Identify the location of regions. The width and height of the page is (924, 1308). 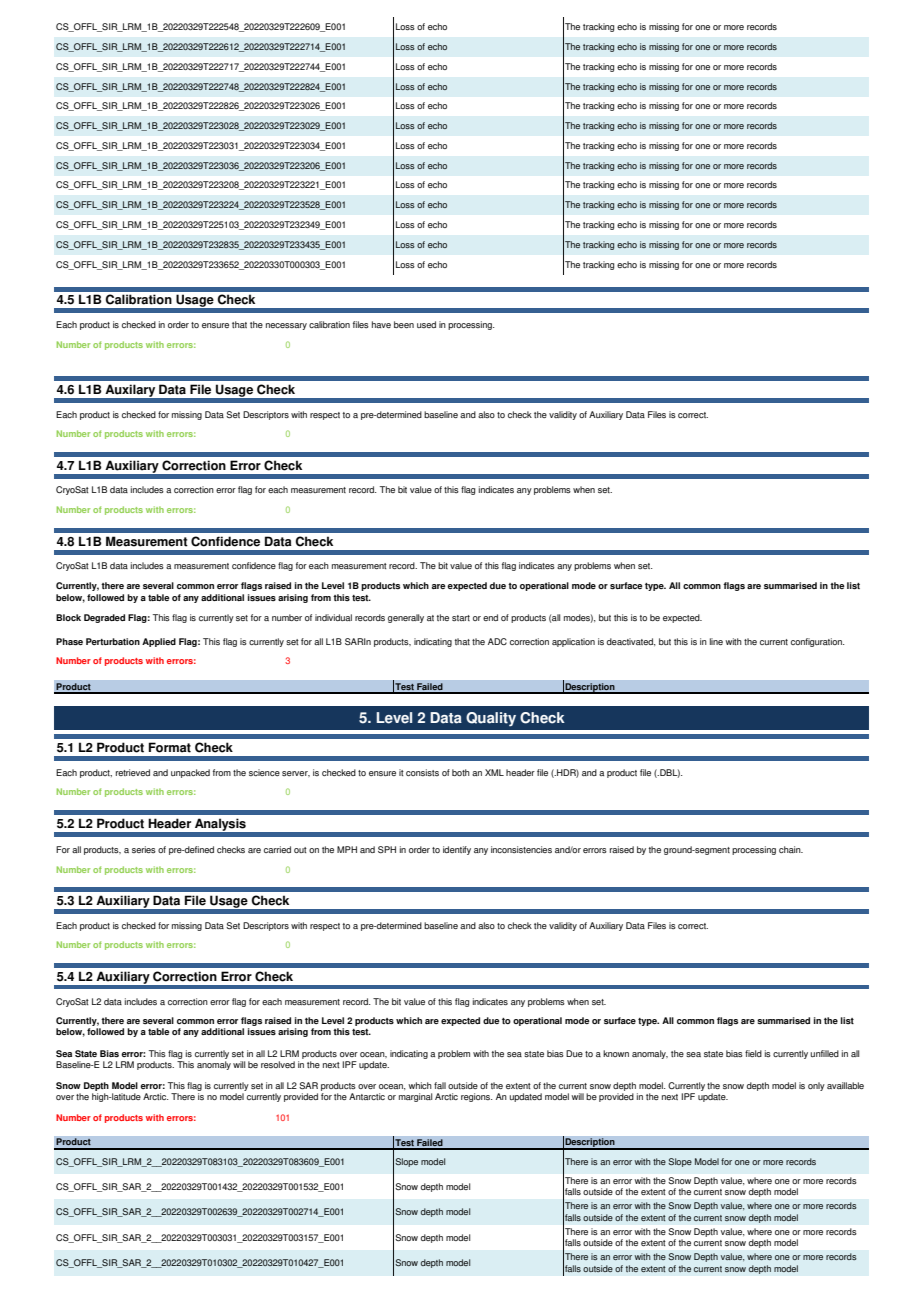
(476, 1097).
